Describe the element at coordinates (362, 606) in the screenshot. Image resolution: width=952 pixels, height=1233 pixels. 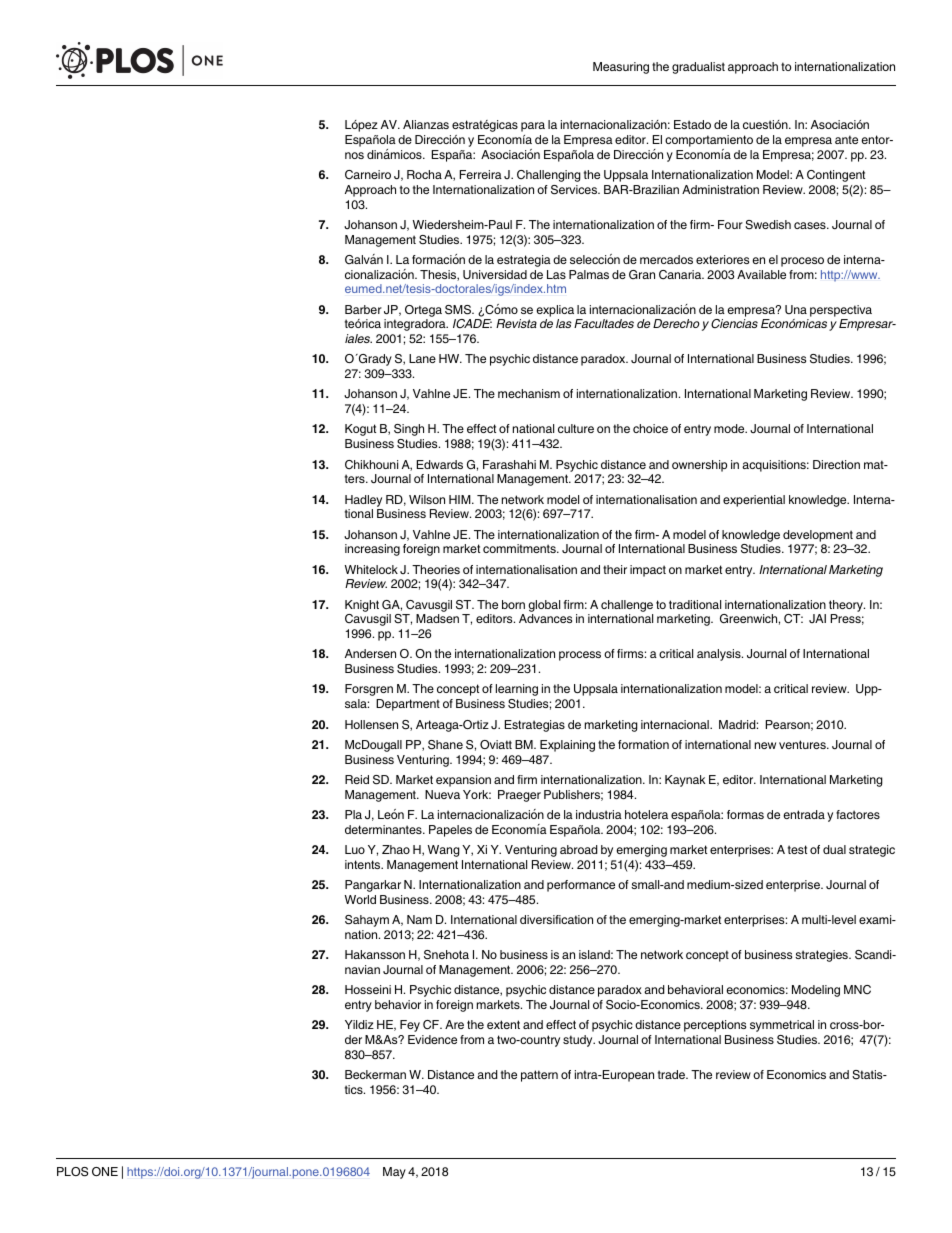
I see `Knight` at that location.
